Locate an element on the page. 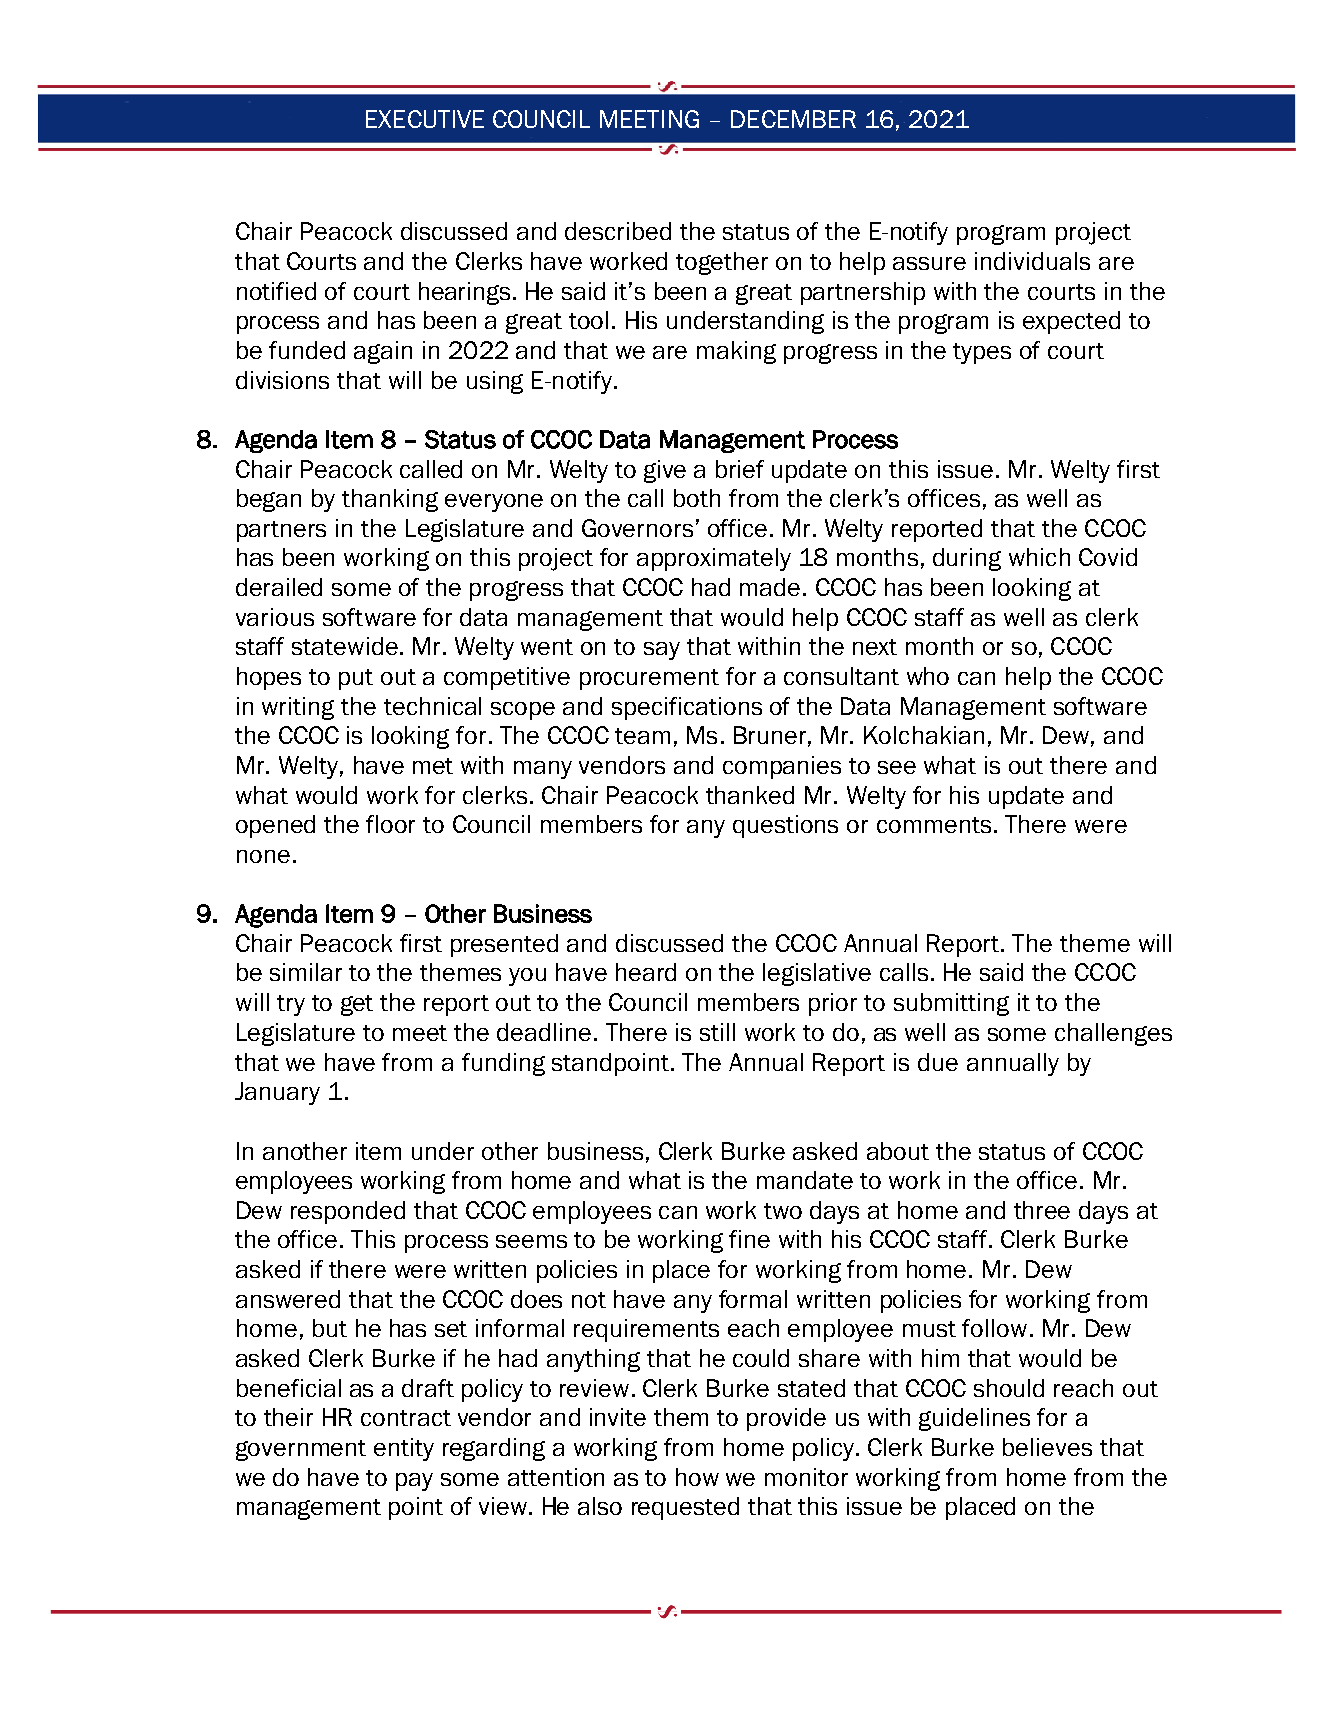  comments is located at coordinates (934, 825).
